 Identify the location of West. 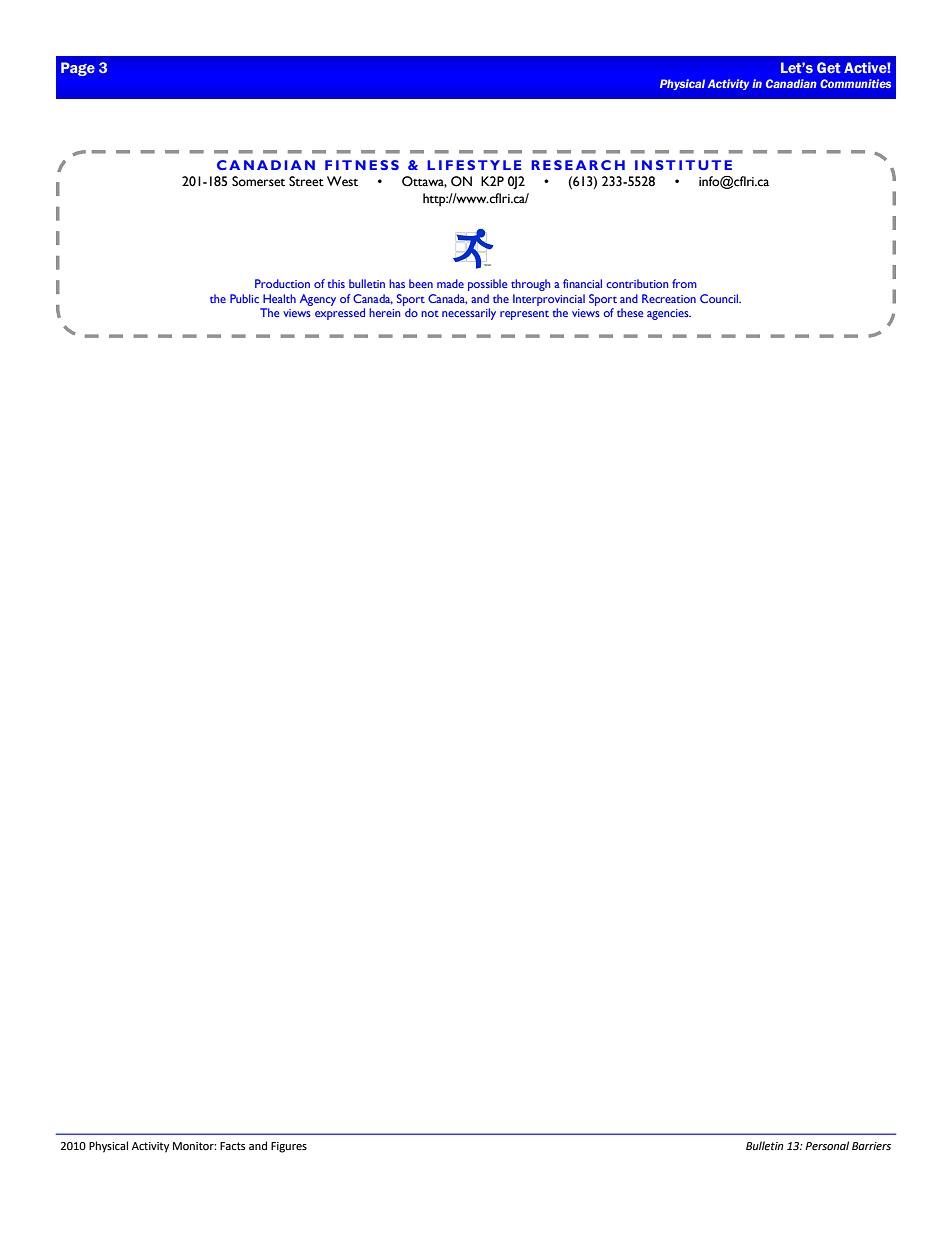
(342, 181).
